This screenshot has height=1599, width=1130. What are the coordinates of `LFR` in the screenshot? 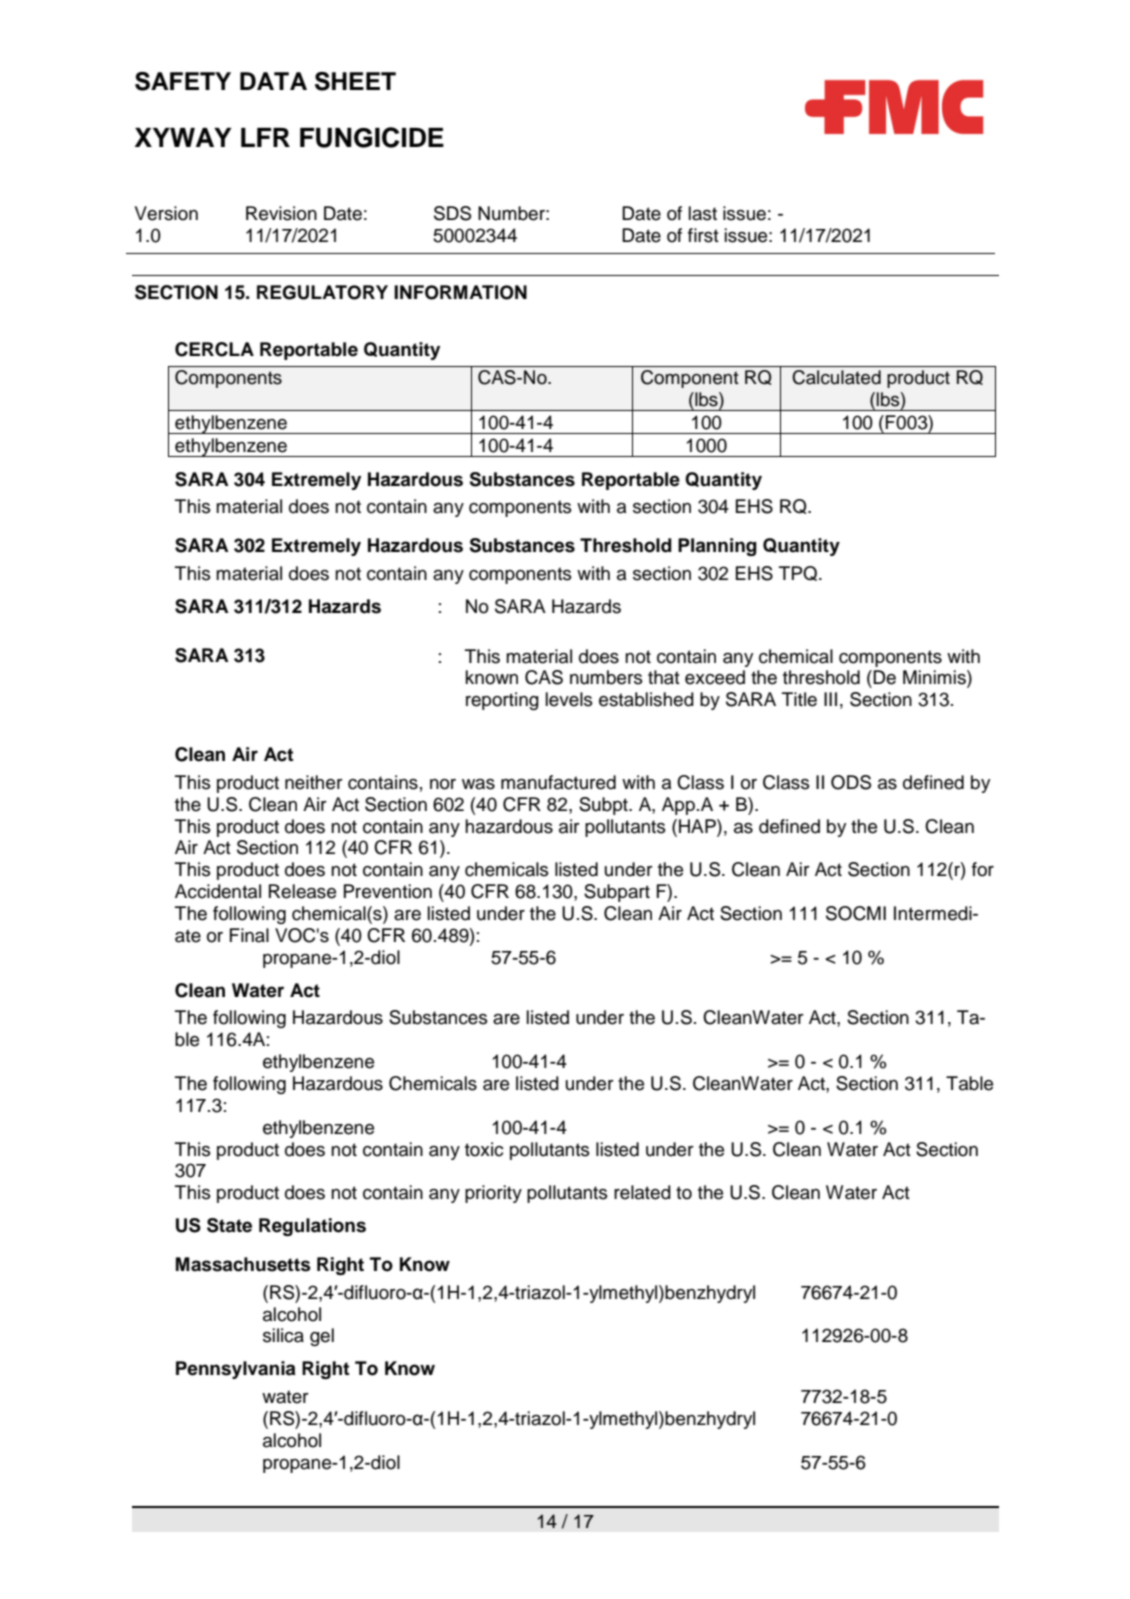 It's located at (265, 137).
